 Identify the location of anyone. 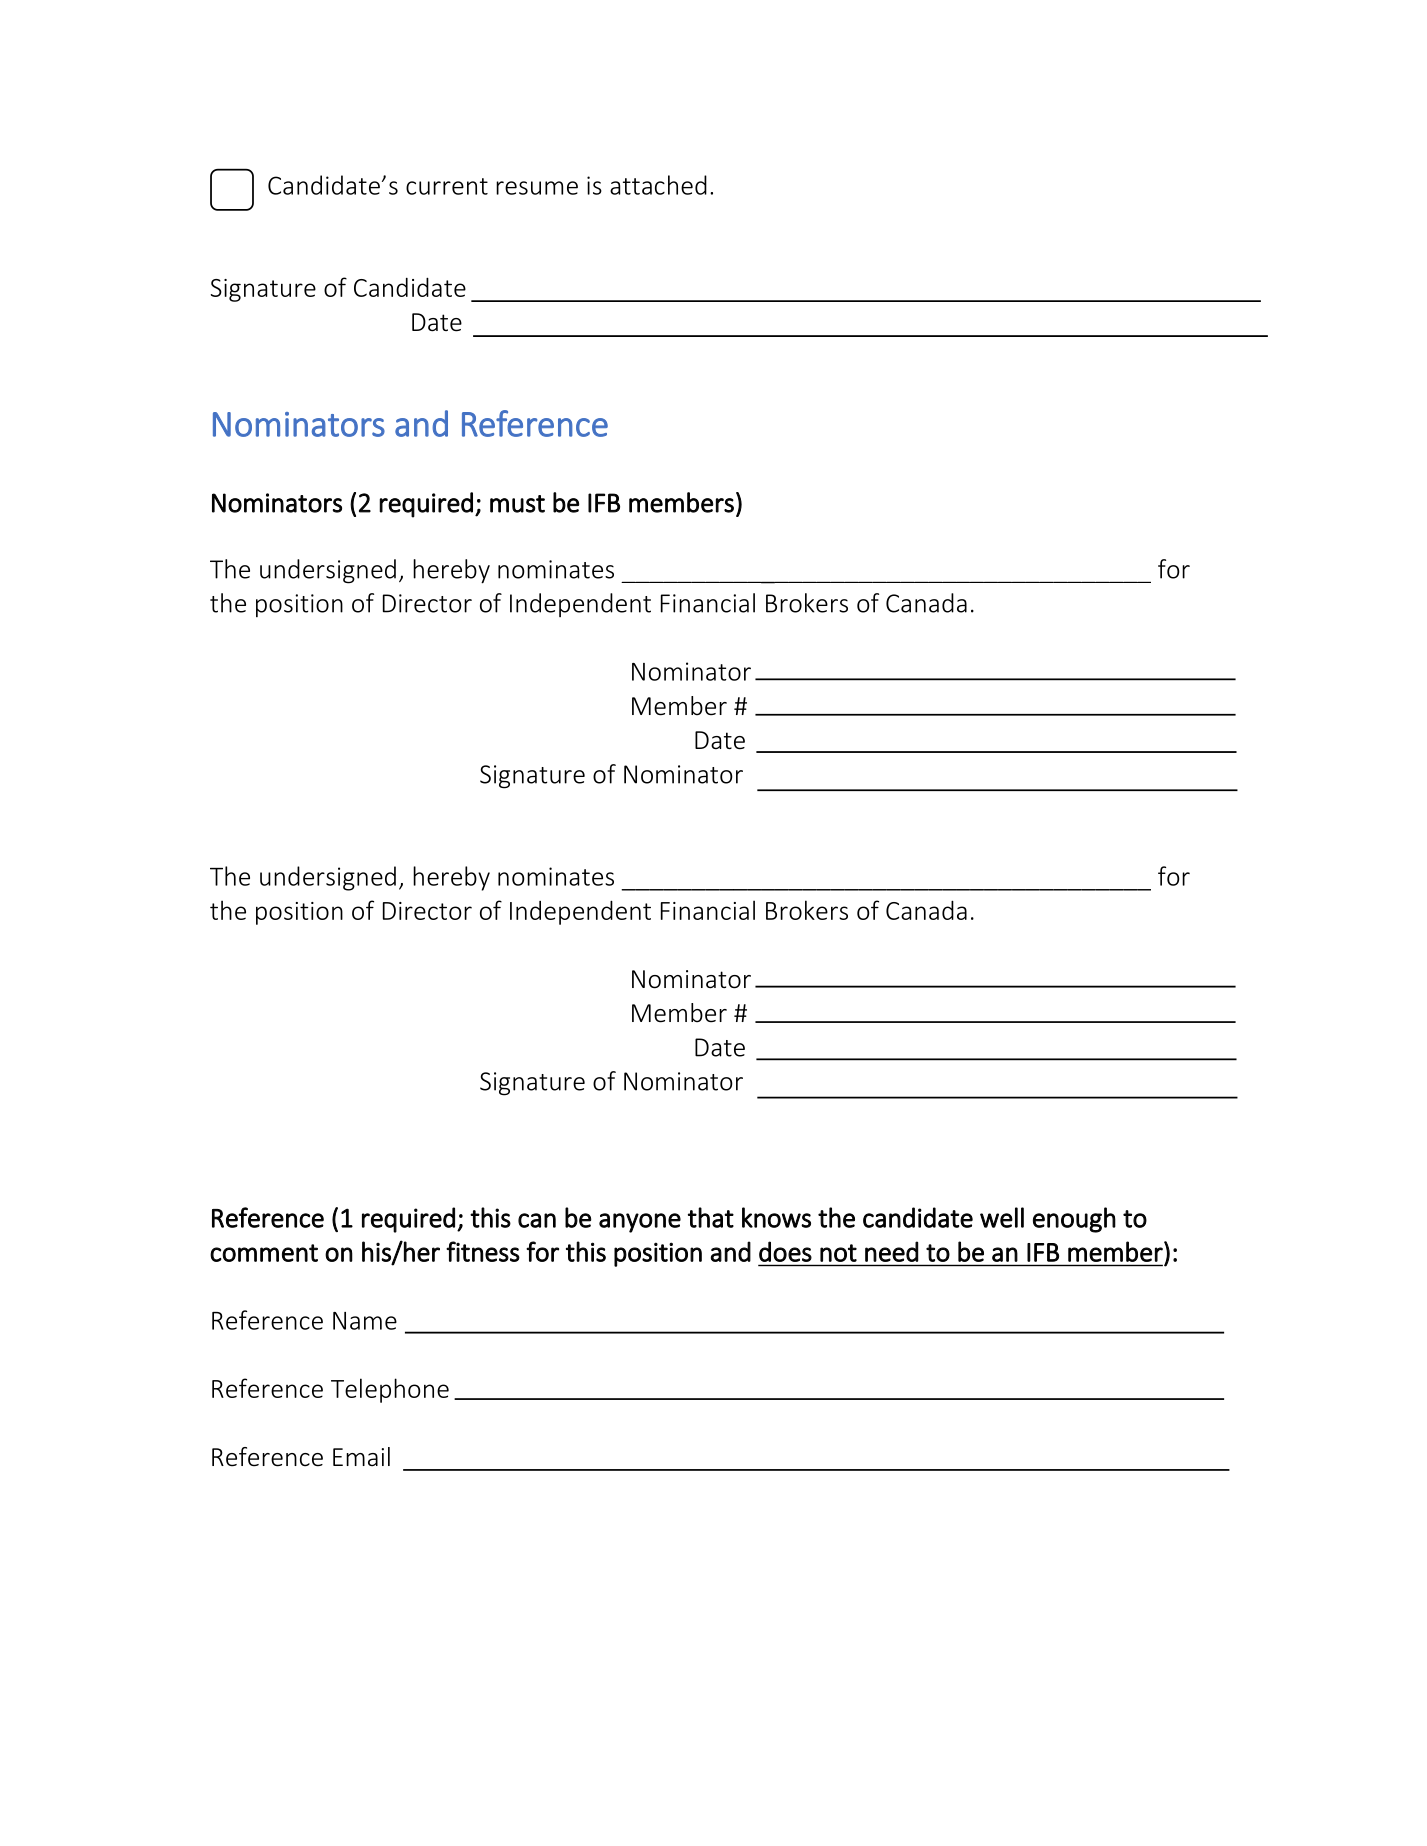
(640, 1223).
